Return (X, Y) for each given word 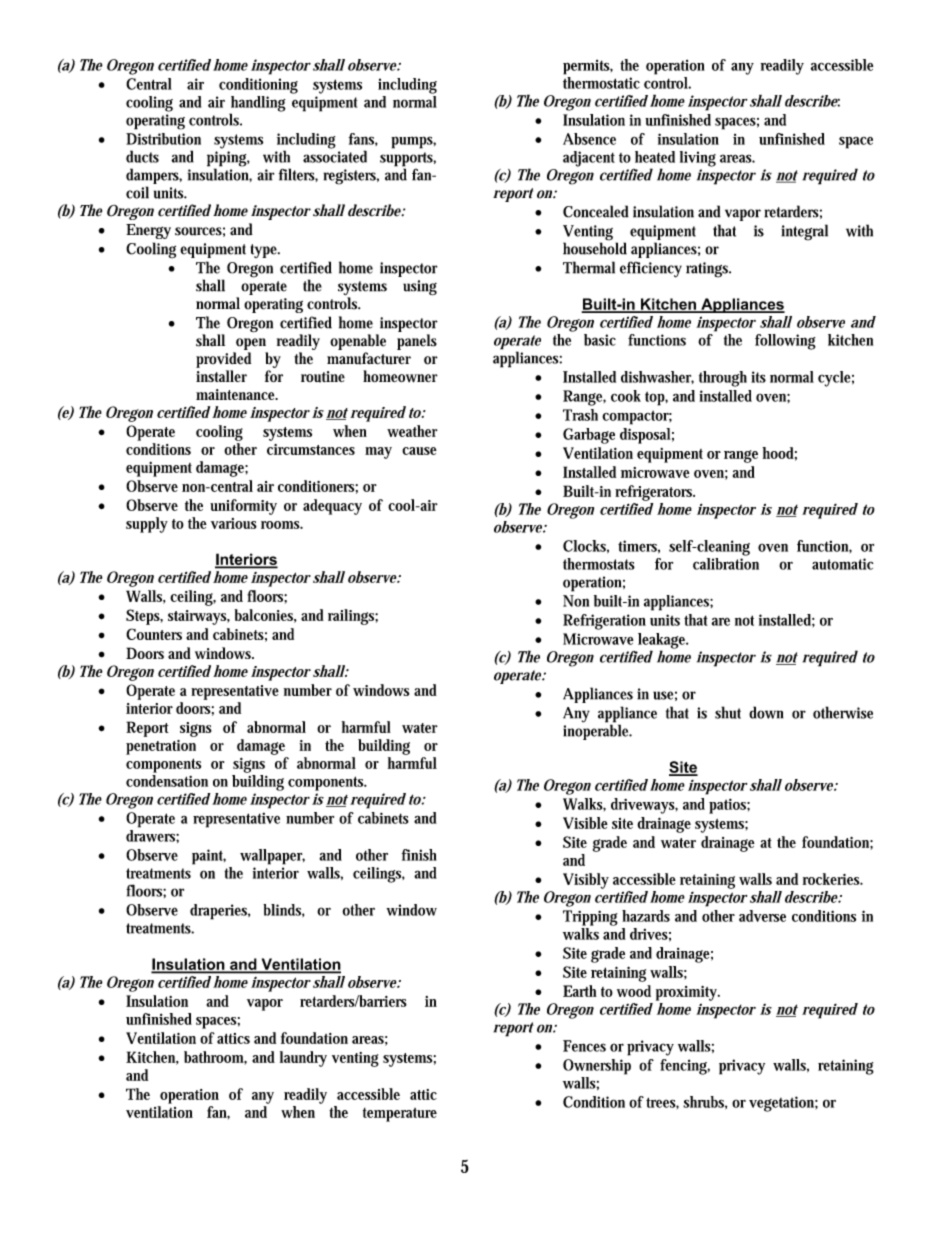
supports (408, 160)
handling (258, 105)
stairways (198, 617)
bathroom (215, 1058)
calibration (726, 562)
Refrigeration (604, 622)
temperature (400, 1115)
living (698, 159)
